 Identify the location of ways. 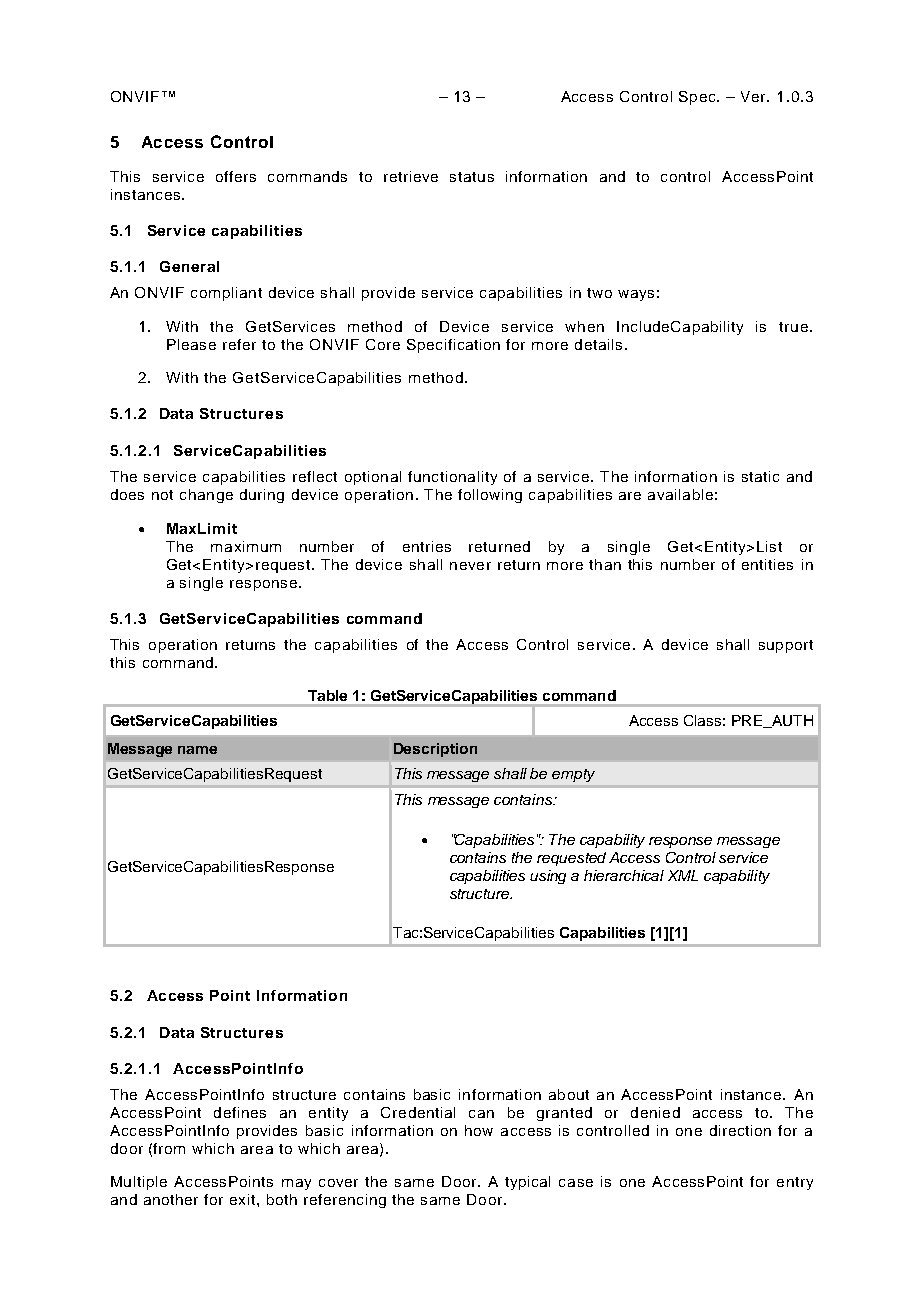
(636, 295).
